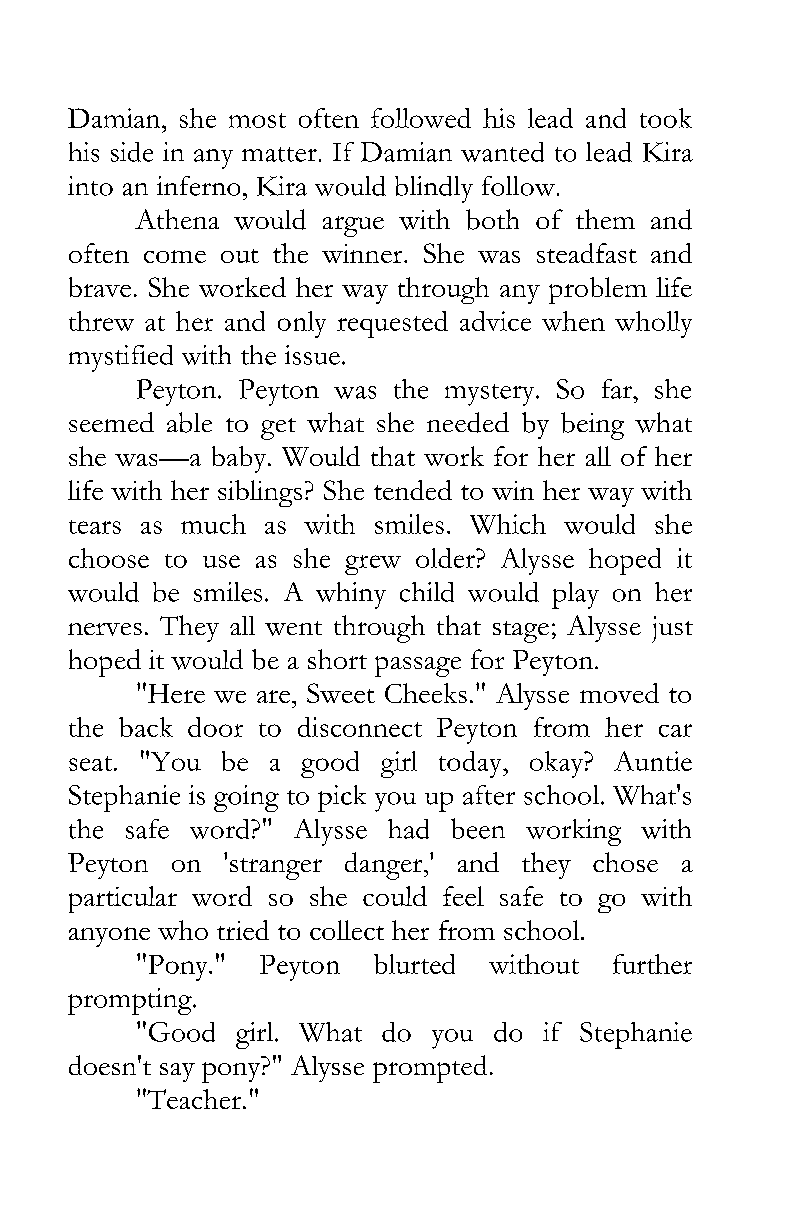 Image resolution: width=812 pixels, height=1218 pixels. I want to click on requested, so click(392, 324).
